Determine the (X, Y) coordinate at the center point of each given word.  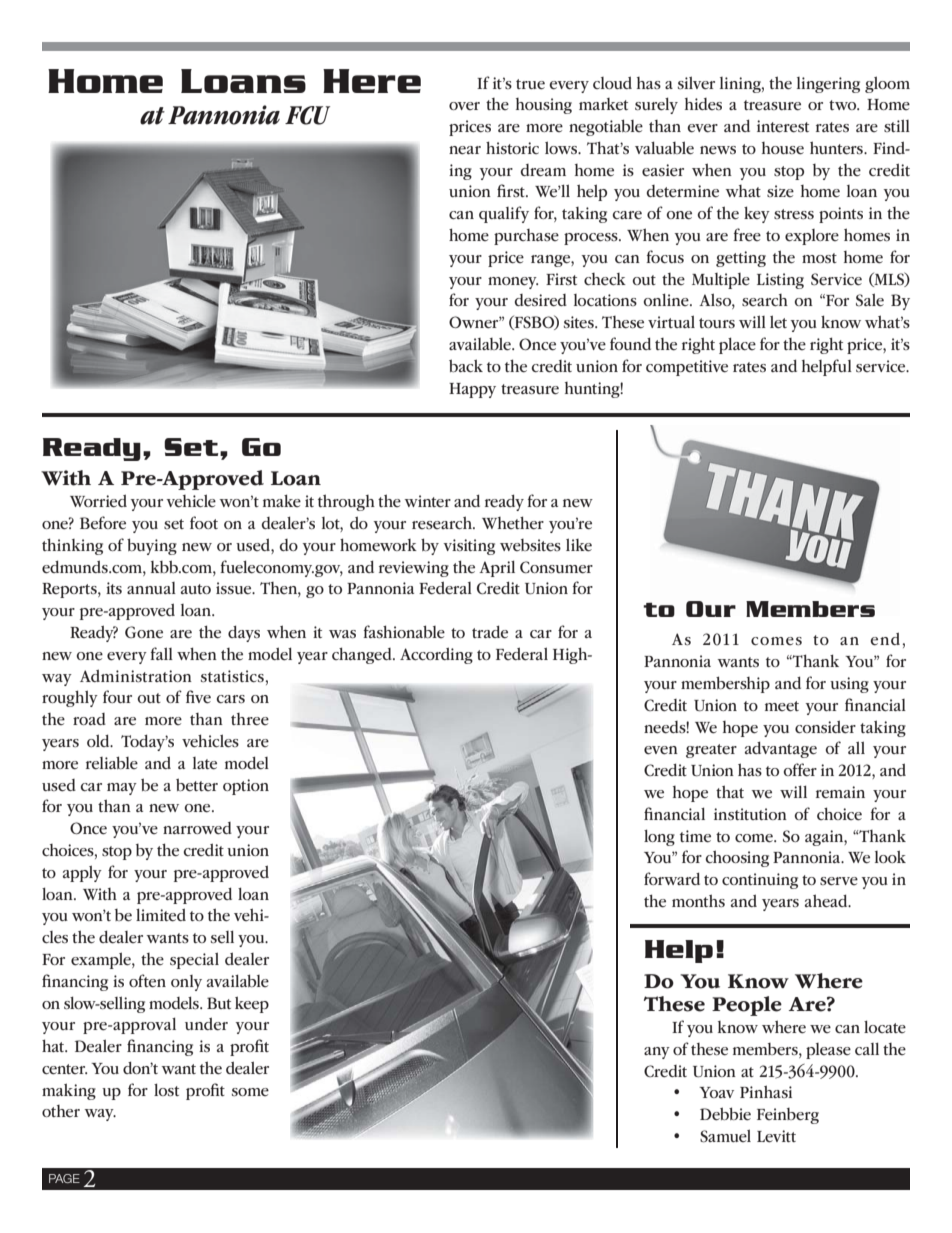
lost (166, 1089)
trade (490, 632)
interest (783, 126)
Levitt (776, 1136)
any (657, 1053)
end (885, 639)
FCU (307, 115)
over (464, 106)
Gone (144, 632)
